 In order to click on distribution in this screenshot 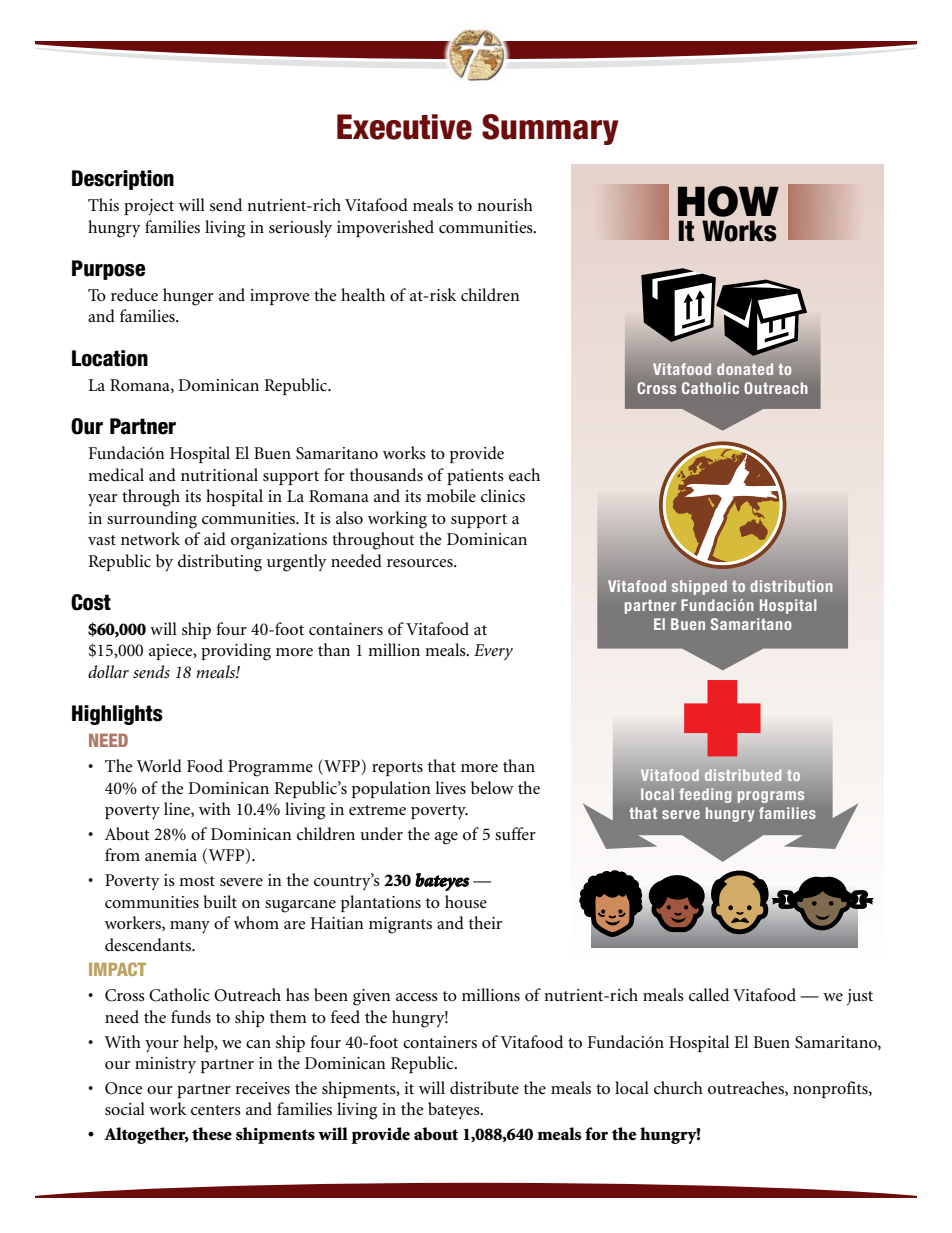, I will do `click(791, 586)`.
